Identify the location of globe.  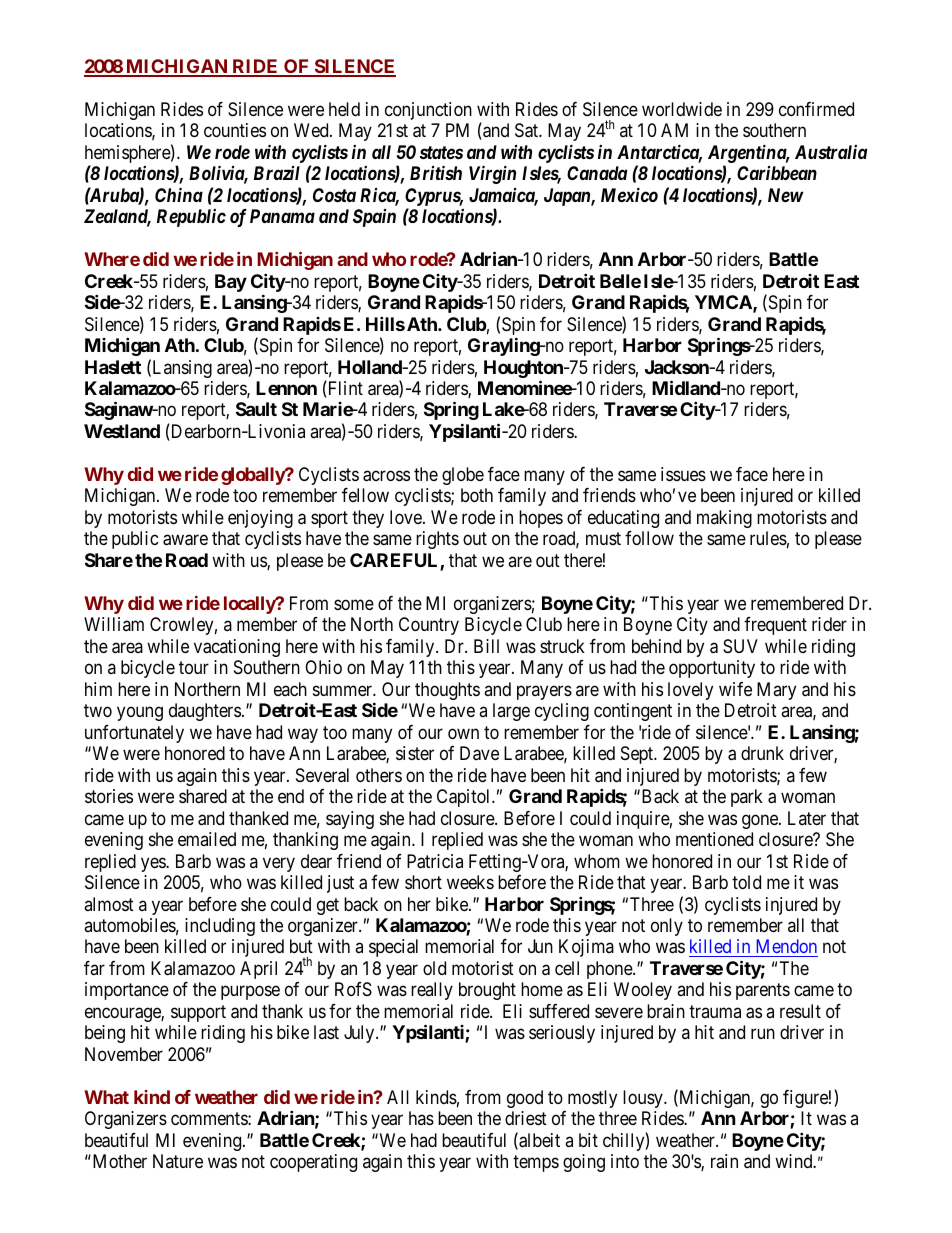
(463, 476).
